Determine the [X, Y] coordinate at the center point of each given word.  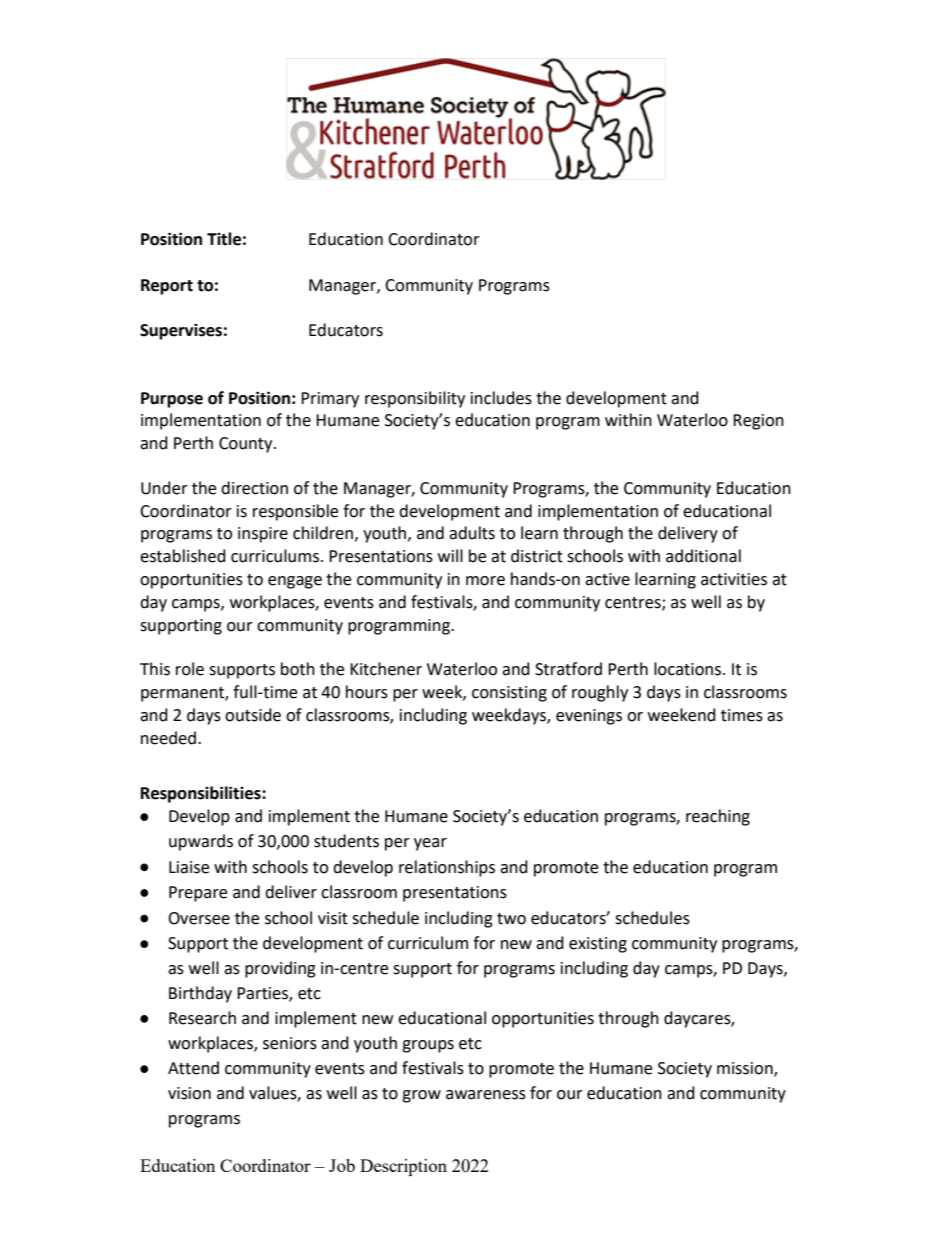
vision [189, 1093]
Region [758, 422]
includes [501, 398]
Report [167, 287]
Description [403, 1167]
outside [253, 715]
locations [689, 669]
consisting [509, 694]
